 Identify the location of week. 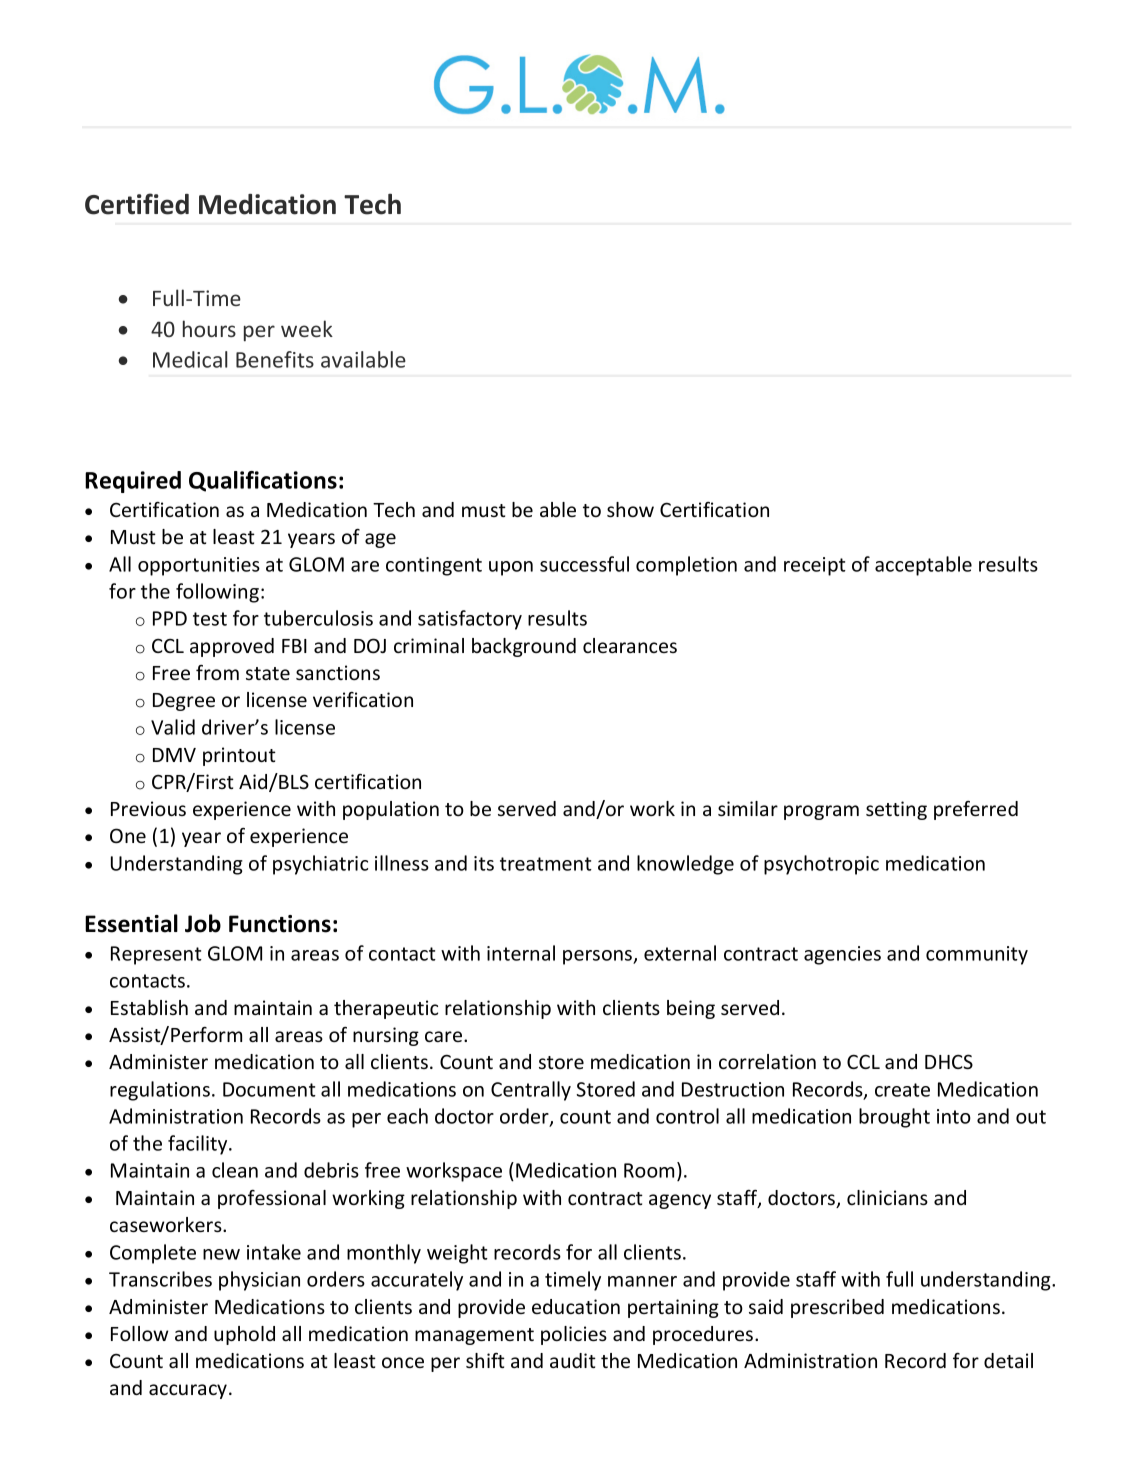
(307, 328).
